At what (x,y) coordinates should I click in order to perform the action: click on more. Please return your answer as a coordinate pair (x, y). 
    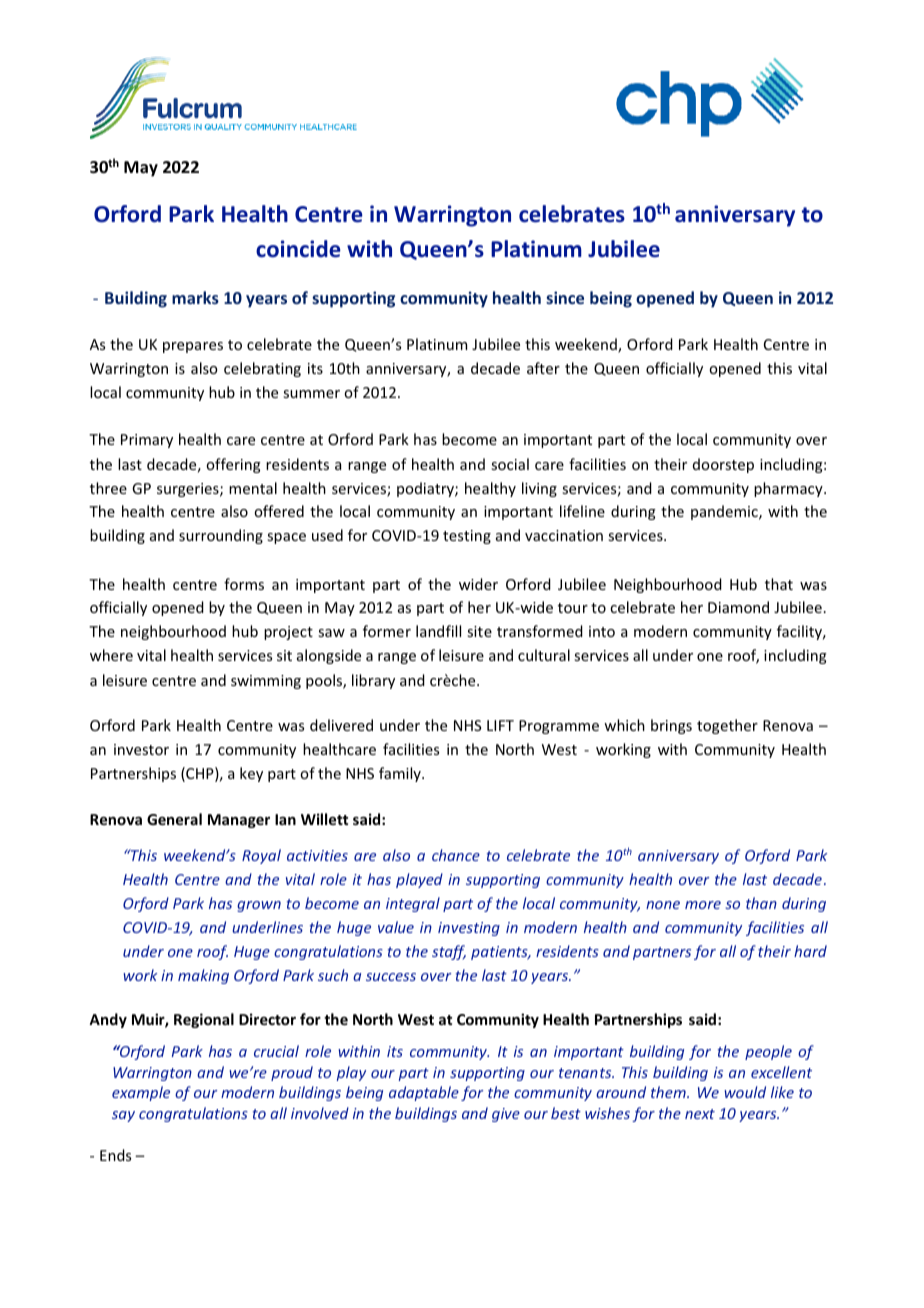
    Looking at the image, I should click on (703, 905).
